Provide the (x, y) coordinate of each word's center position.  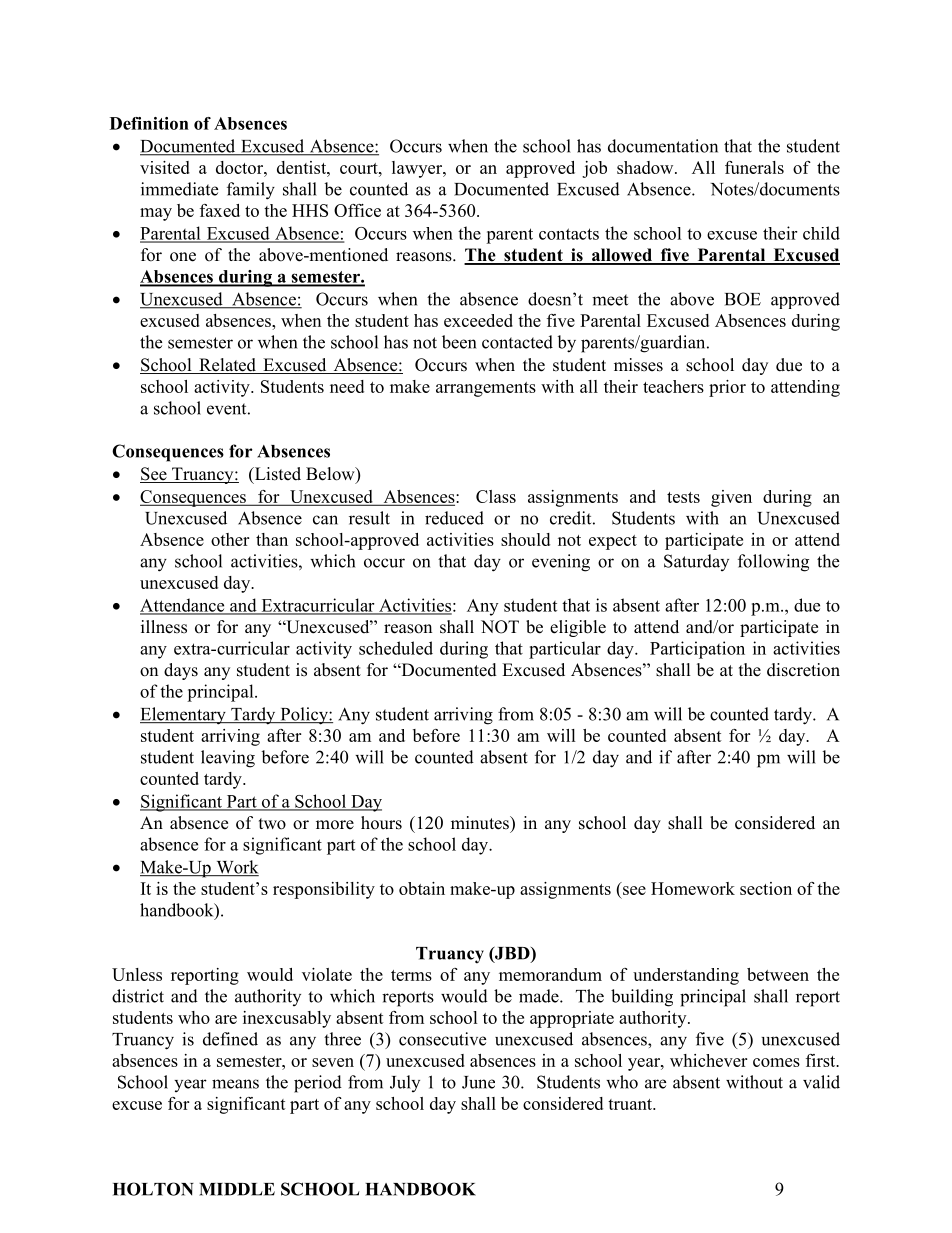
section (766, 888)
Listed (276, 475)
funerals (754, 167)
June (478, 1082)
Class (496, 496)
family (251, 191)
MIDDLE (237, 1189)
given (731, 498)
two (272, 824)
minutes (481, 823)
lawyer (418, 169)
